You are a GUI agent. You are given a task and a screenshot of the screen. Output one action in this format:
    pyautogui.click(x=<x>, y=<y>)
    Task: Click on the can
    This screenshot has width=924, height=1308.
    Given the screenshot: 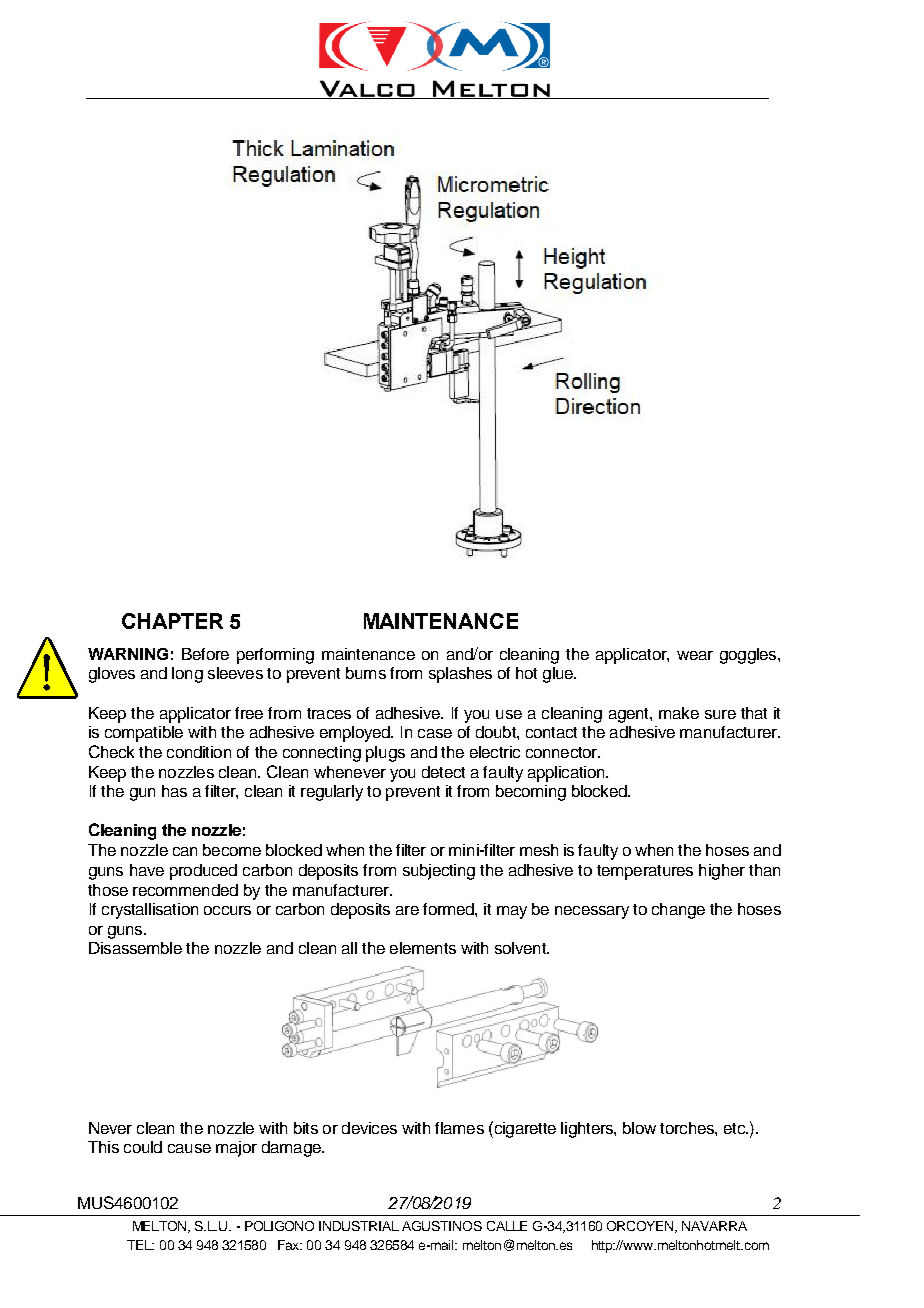 What is the action you would take?
    pyautogui.click(x=185, y=851)
